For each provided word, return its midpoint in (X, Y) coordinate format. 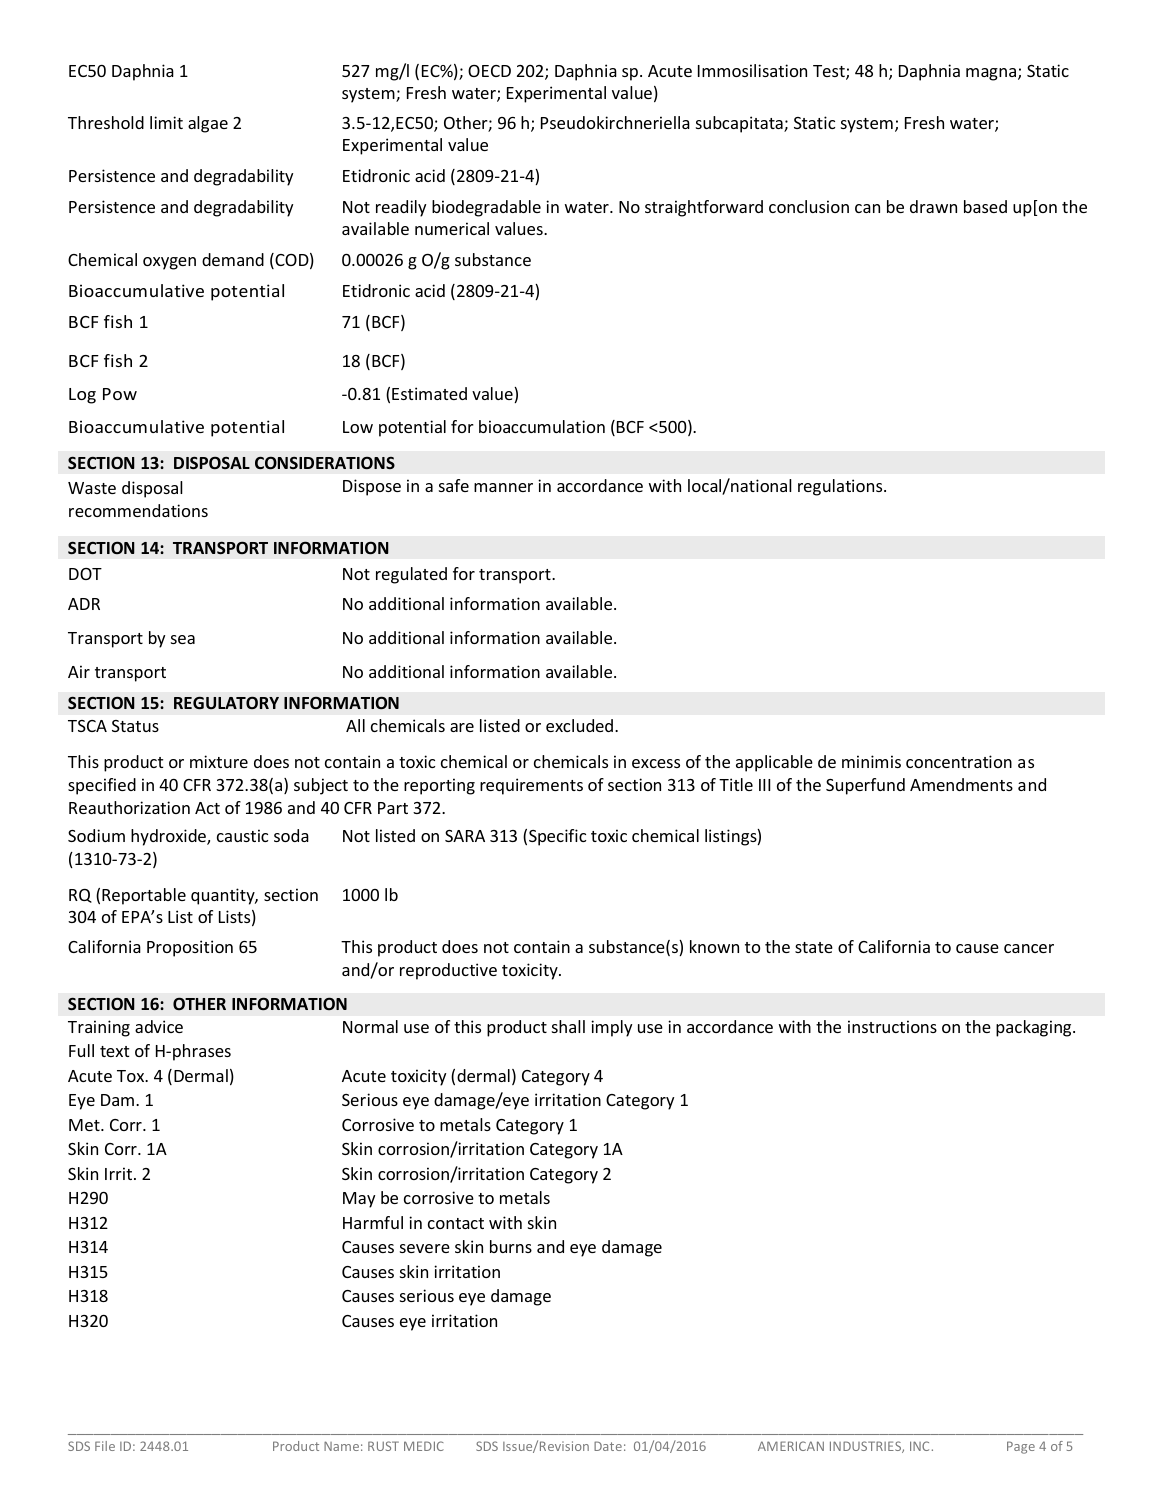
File (105, 1446)
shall (568, 1026)
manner (503, 487)
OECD (489, 71)
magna (991, 74)
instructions (892, 1026)
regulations (841, 487)
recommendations (138, 510)
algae (208, 124)
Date (608, 1446)
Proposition (190, 948)
